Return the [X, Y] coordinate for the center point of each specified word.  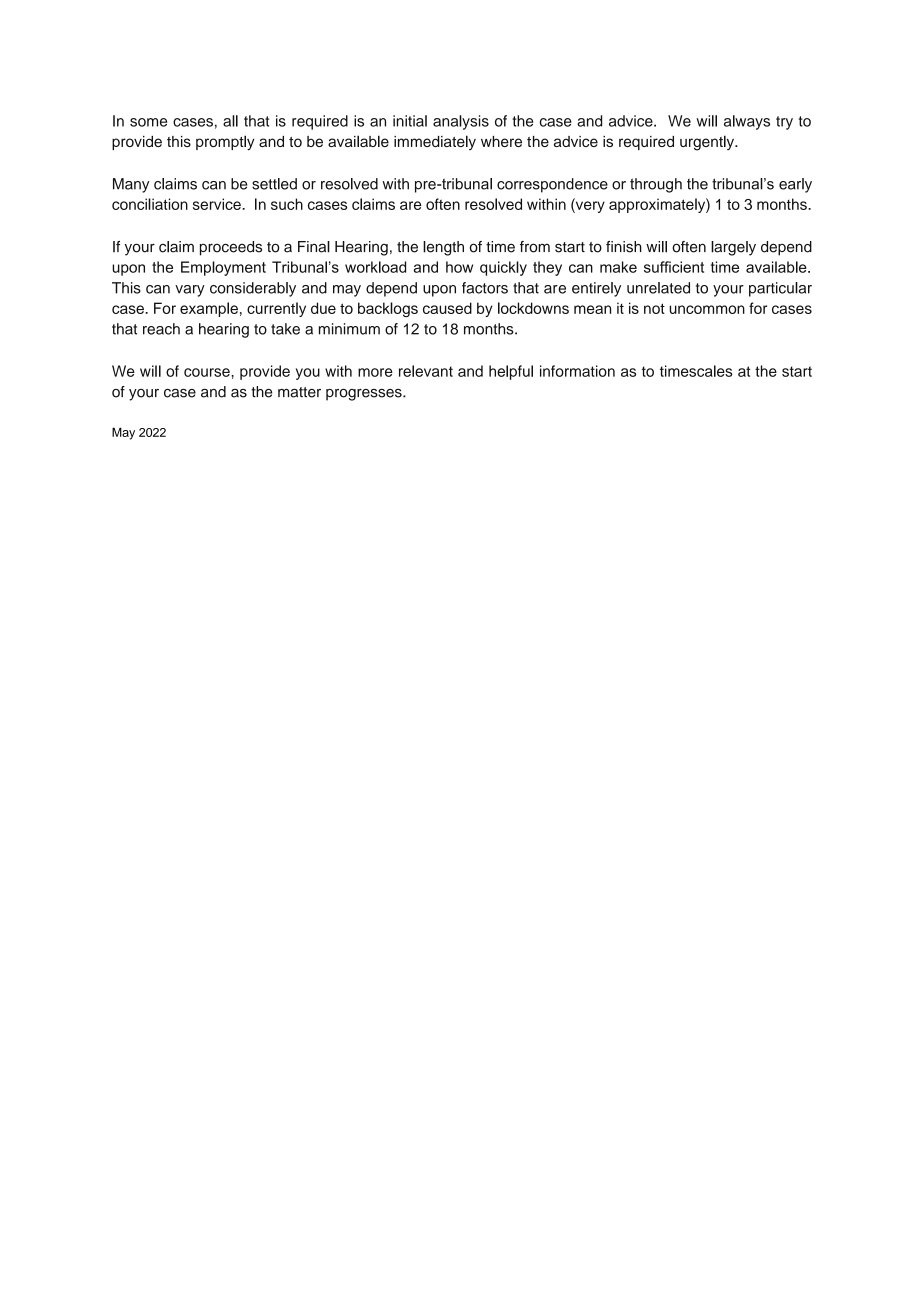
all [230, 121]
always [747, 122]
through [656, 185]
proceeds [231, 248]
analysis [461, 122]
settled [274, 184]
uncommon [707, 309]
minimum [349, 329]
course [208, 372]
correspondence [552, 185]
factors [485, 288]
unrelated [658, 288]
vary [190, 291]
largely [733, 248]
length [443, 248]
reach [161, 329]
